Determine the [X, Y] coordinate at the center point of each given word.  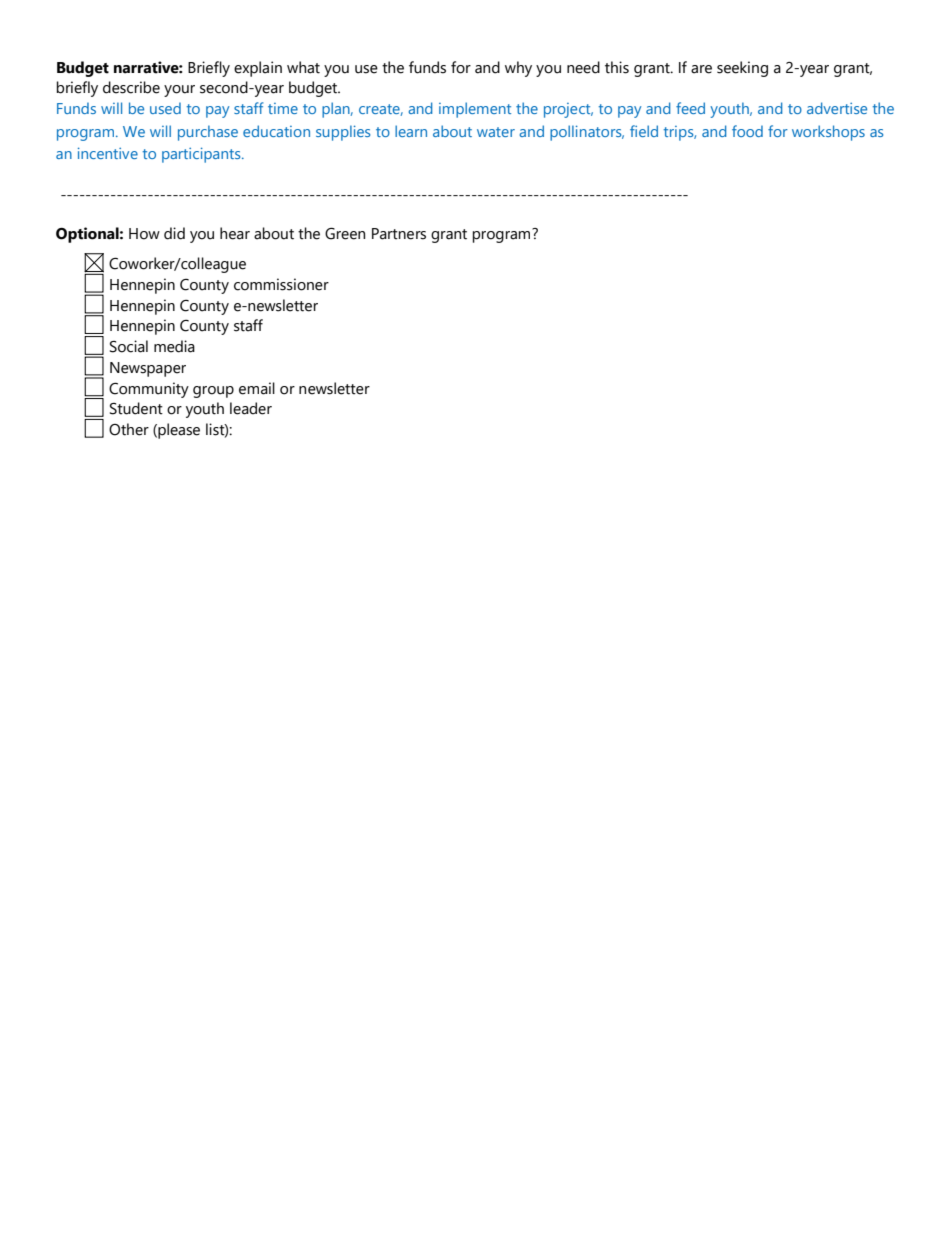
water [496, 132]
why [518, 69]
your [179, 91]
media [174, 346]
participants [202, 155]
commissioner [281, 284]
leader [251, 408]
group [213, 392]
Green [345, 234]
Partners [399, 234]
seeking [742, 69]
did [174, 233]
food [747, 131]
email [257, 388]
